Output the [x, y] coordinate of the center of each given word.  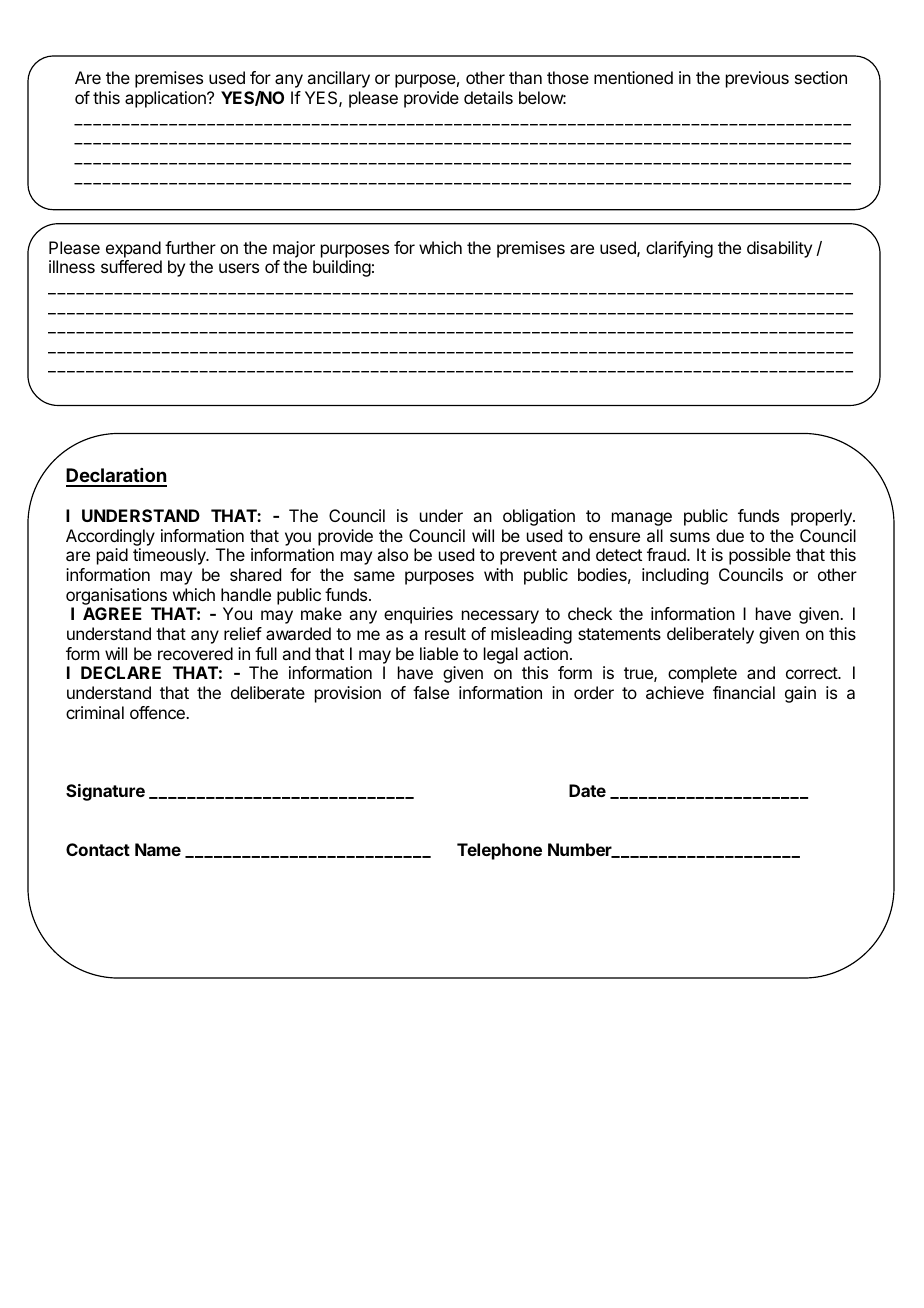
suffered [131, 266]
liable [439, 653]
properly [822, 517]
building [342, 268]
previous [757, 79]
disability [779, 249]
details [488, 97]
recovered [195, 653]
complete [702, 674]
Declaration [116, 477]
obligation [539, 517]
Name [158, 849]
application [166, 99]
